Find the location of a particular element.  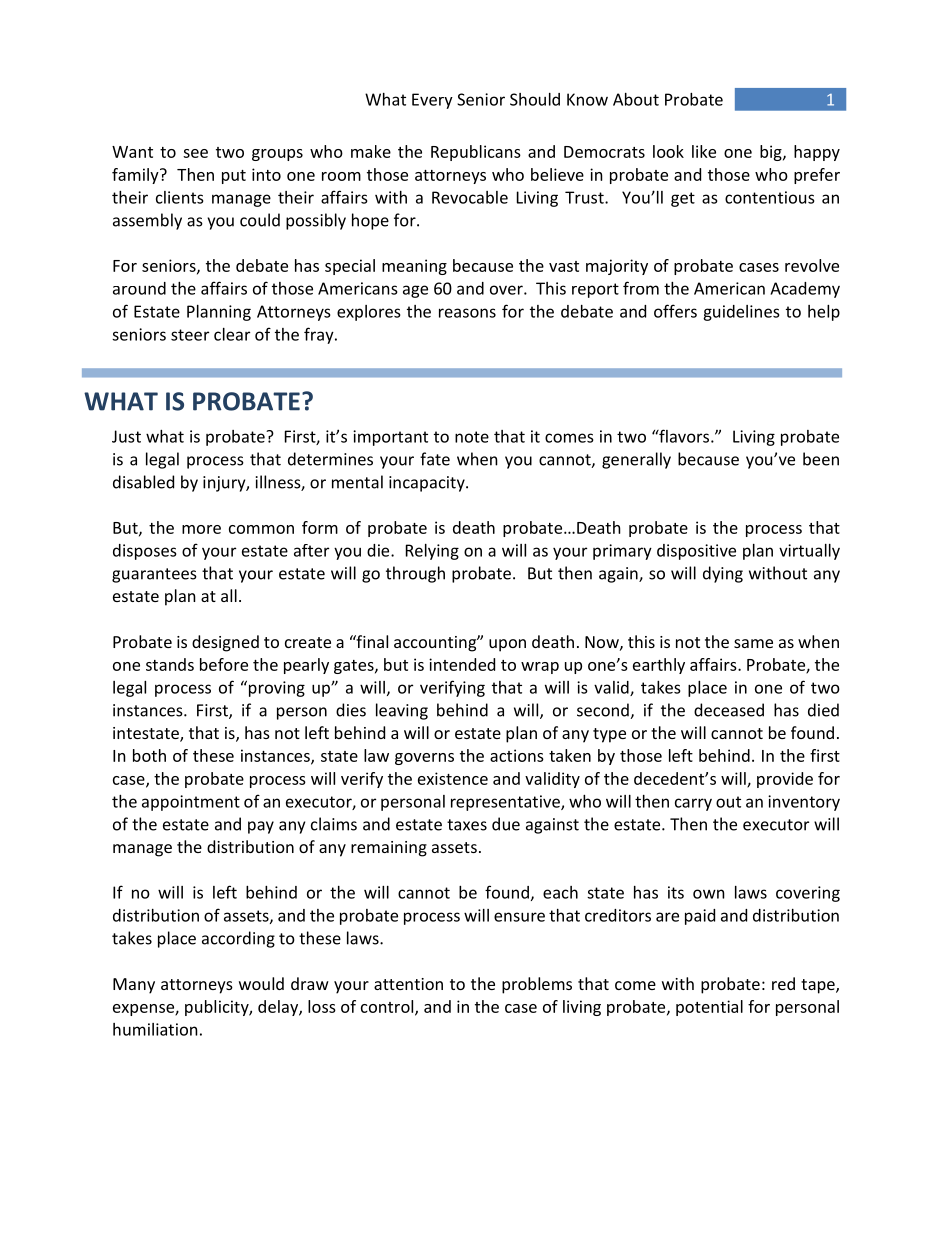

note is located at coordinates (472, 437).
